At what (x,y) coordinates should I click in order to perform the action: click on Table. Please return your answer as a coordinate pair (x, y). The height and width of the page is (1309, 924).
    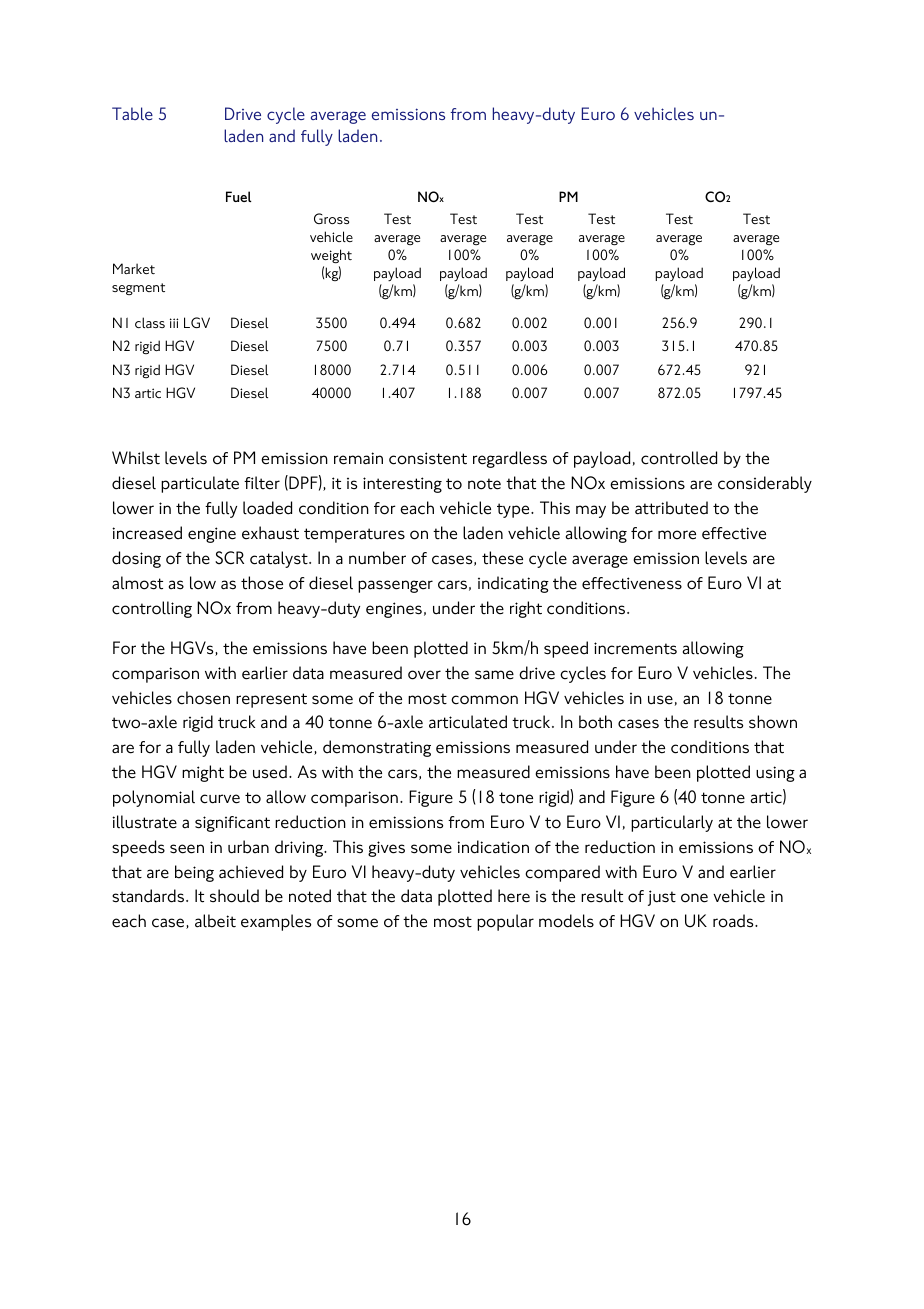
    Looking at the image, I should click on (132, 113).
